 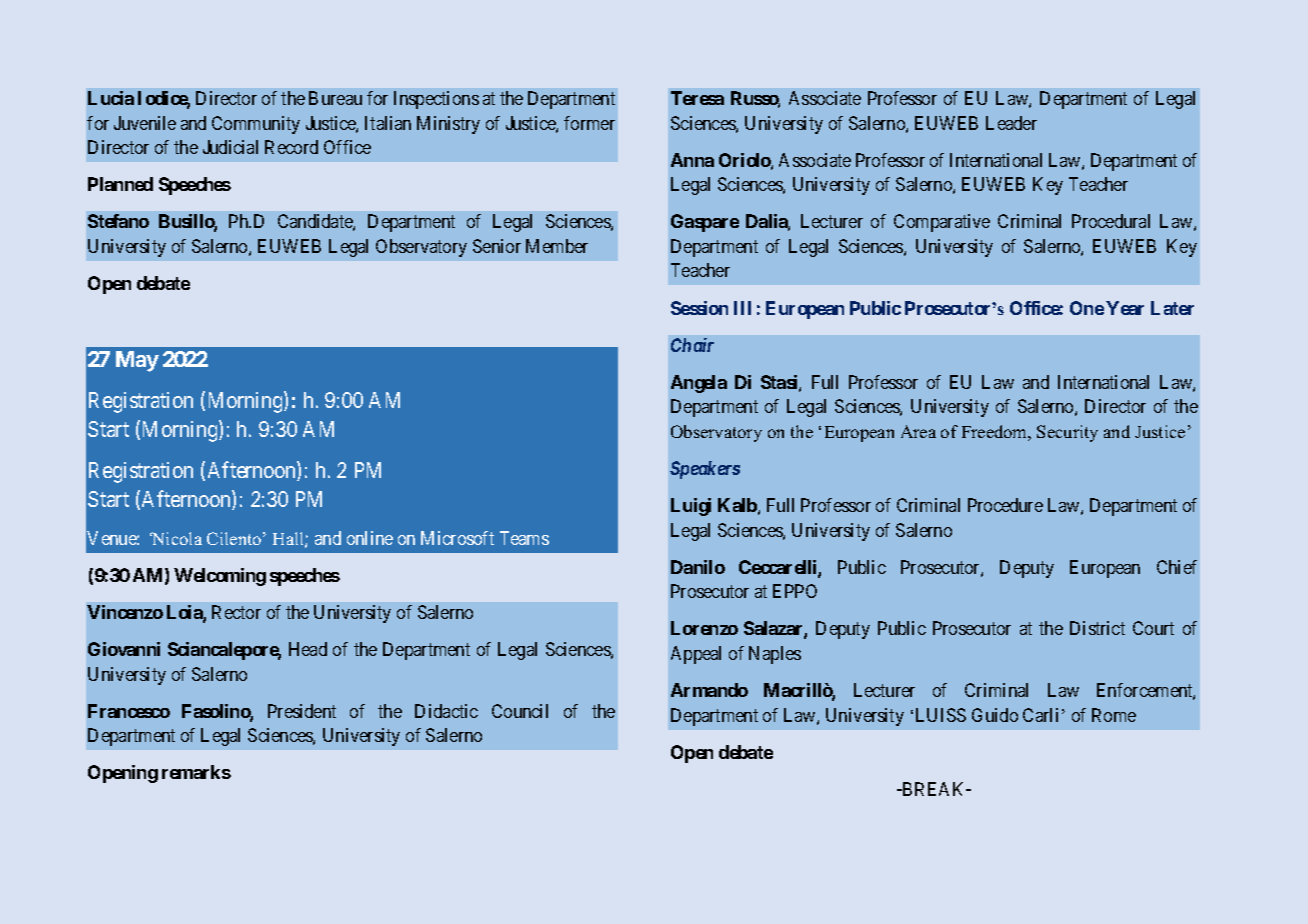 I want to click on Member, so click(x=557, y=246).
